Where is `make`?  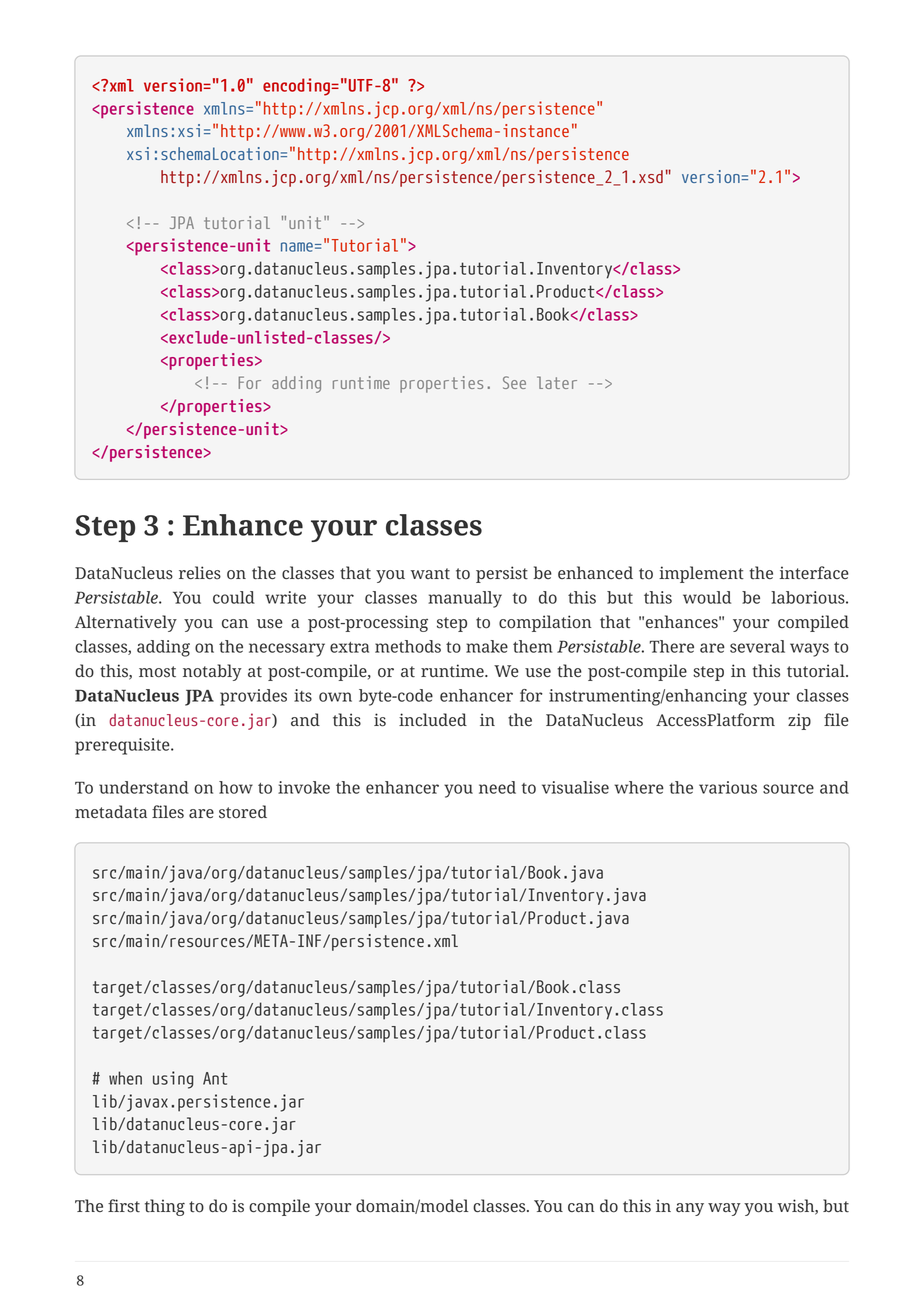 make is located at coordinates (487, 646).
